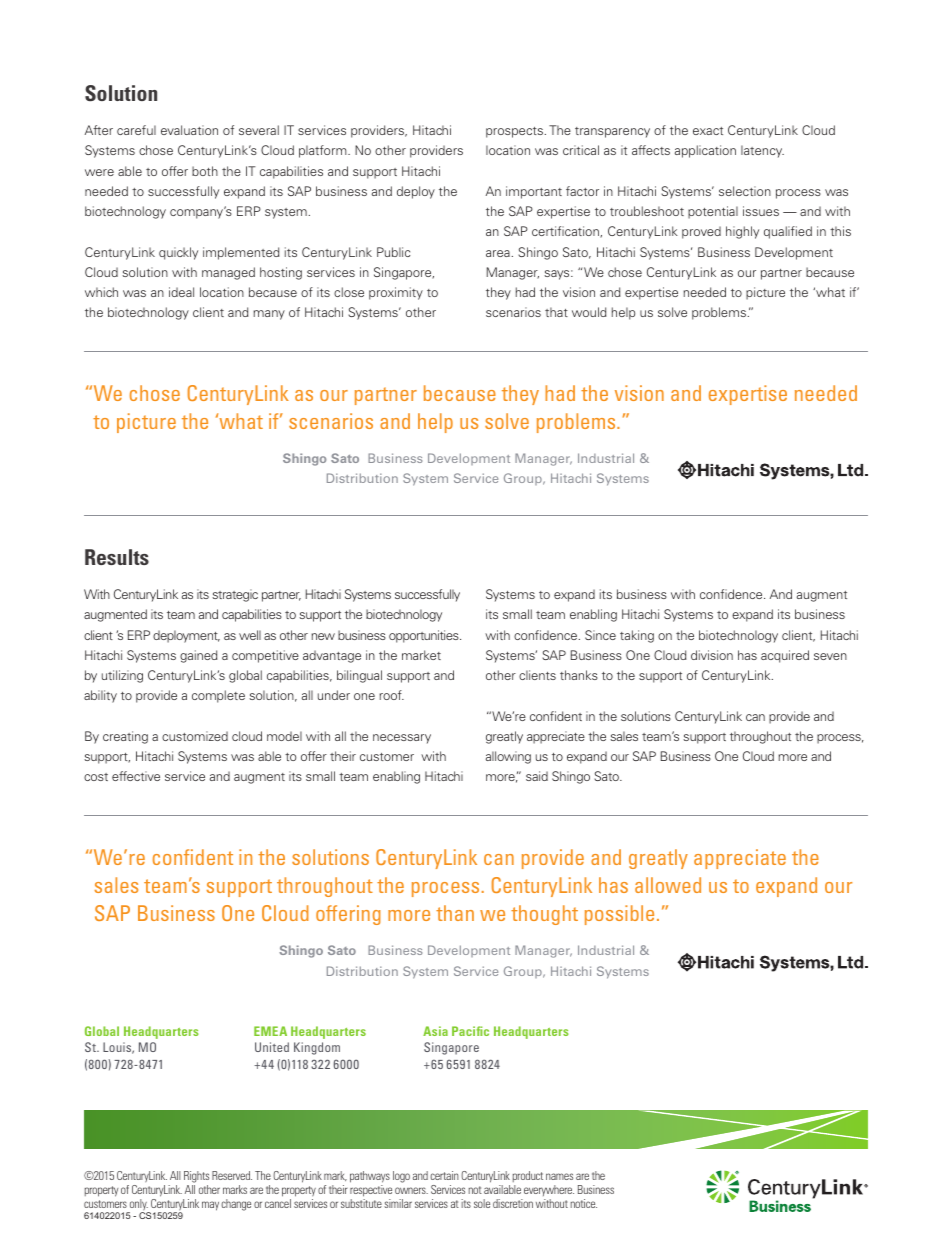 This screenshot has width=952, height=1233. I want to click on Rights, so click(196, 1177).
